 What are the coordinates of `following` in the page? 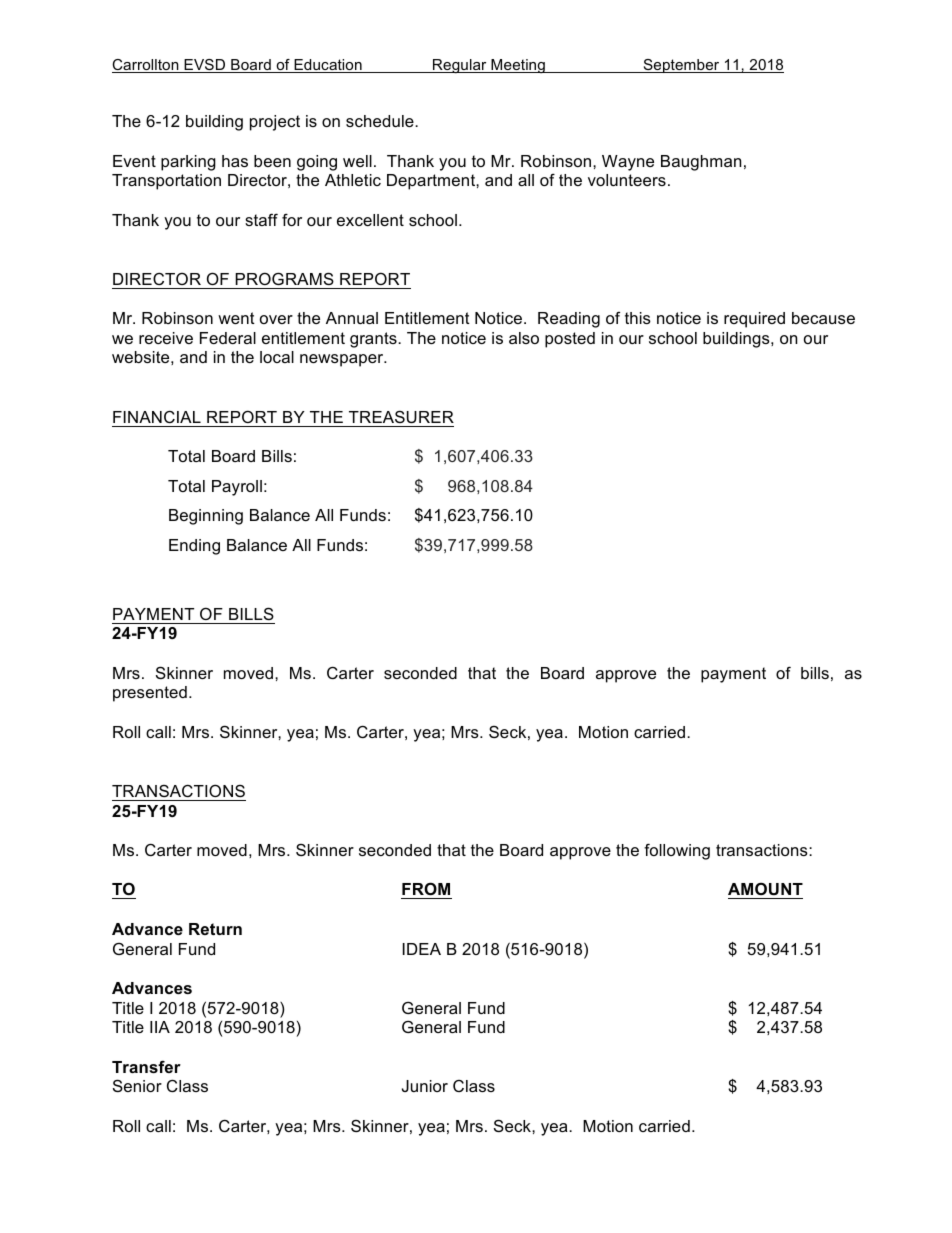 It's located at (677, 851).
